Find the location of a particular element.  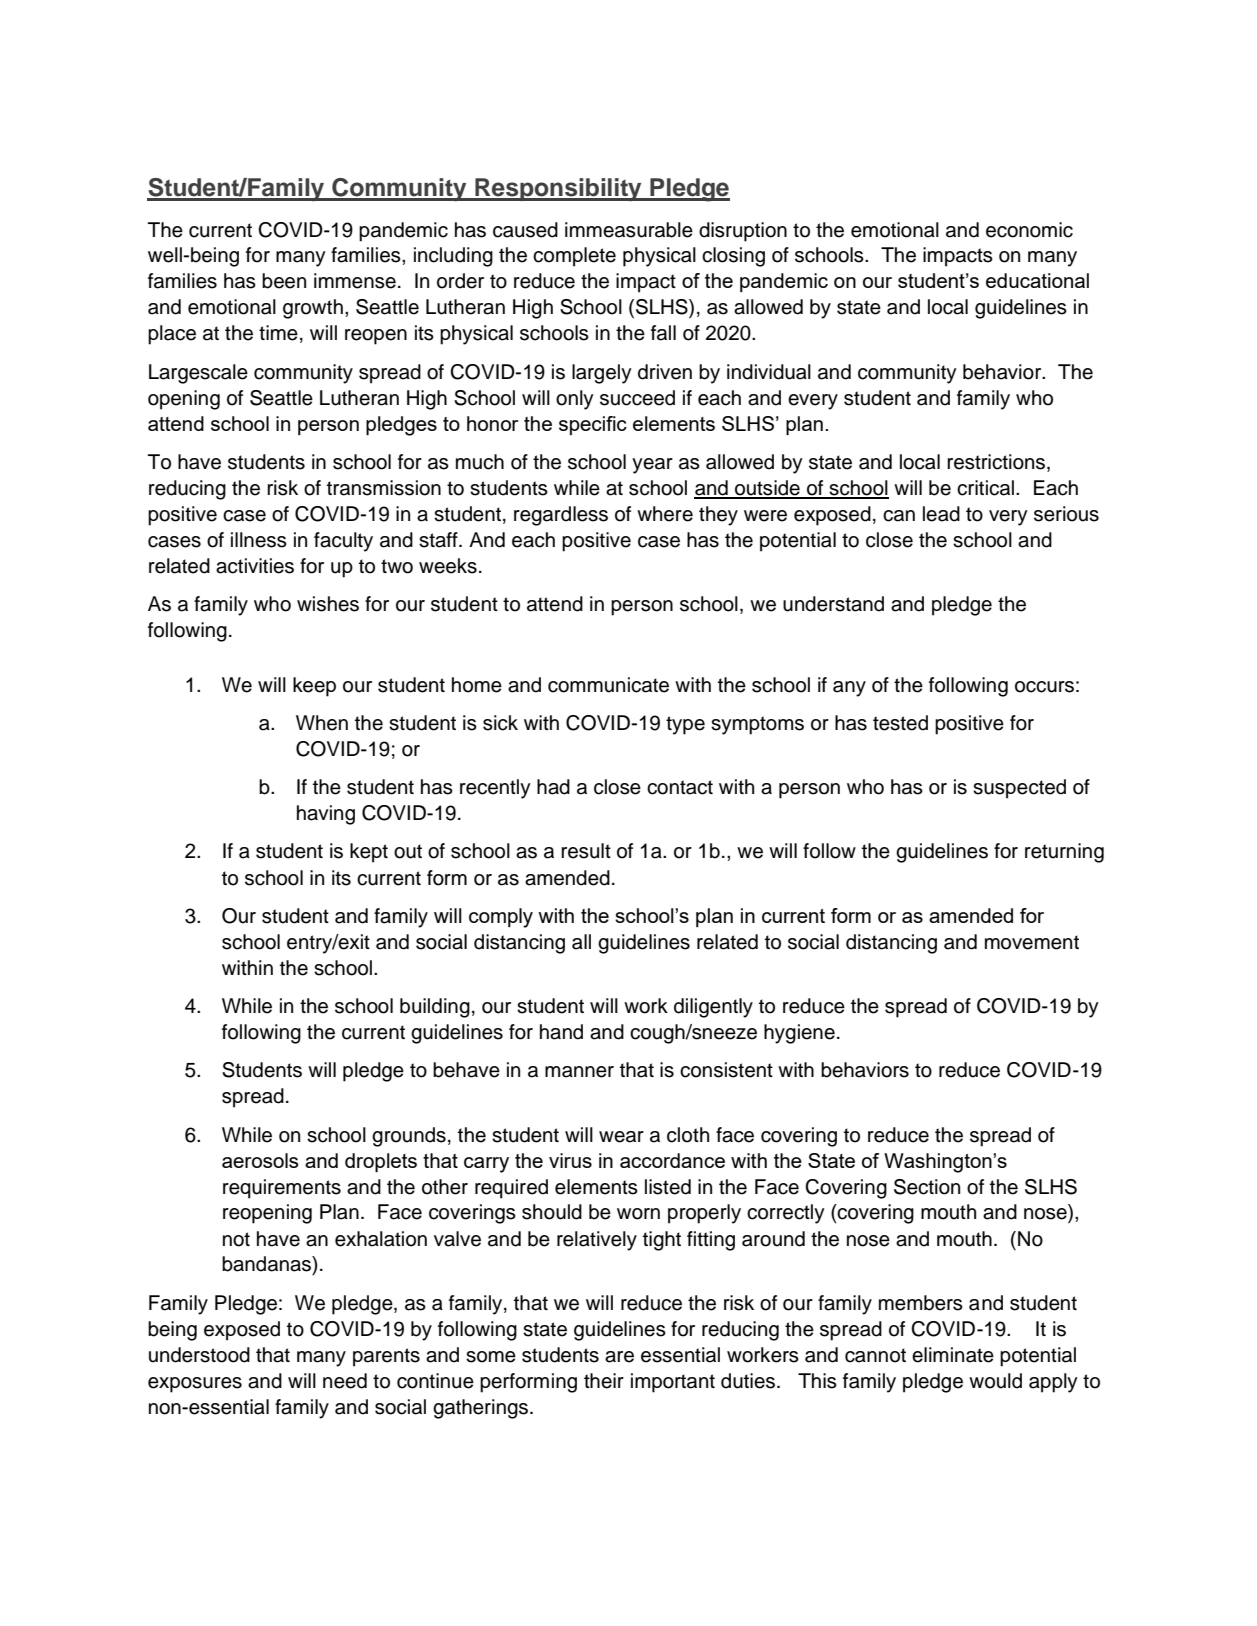

communicate is located at coordinates (608, 685).
